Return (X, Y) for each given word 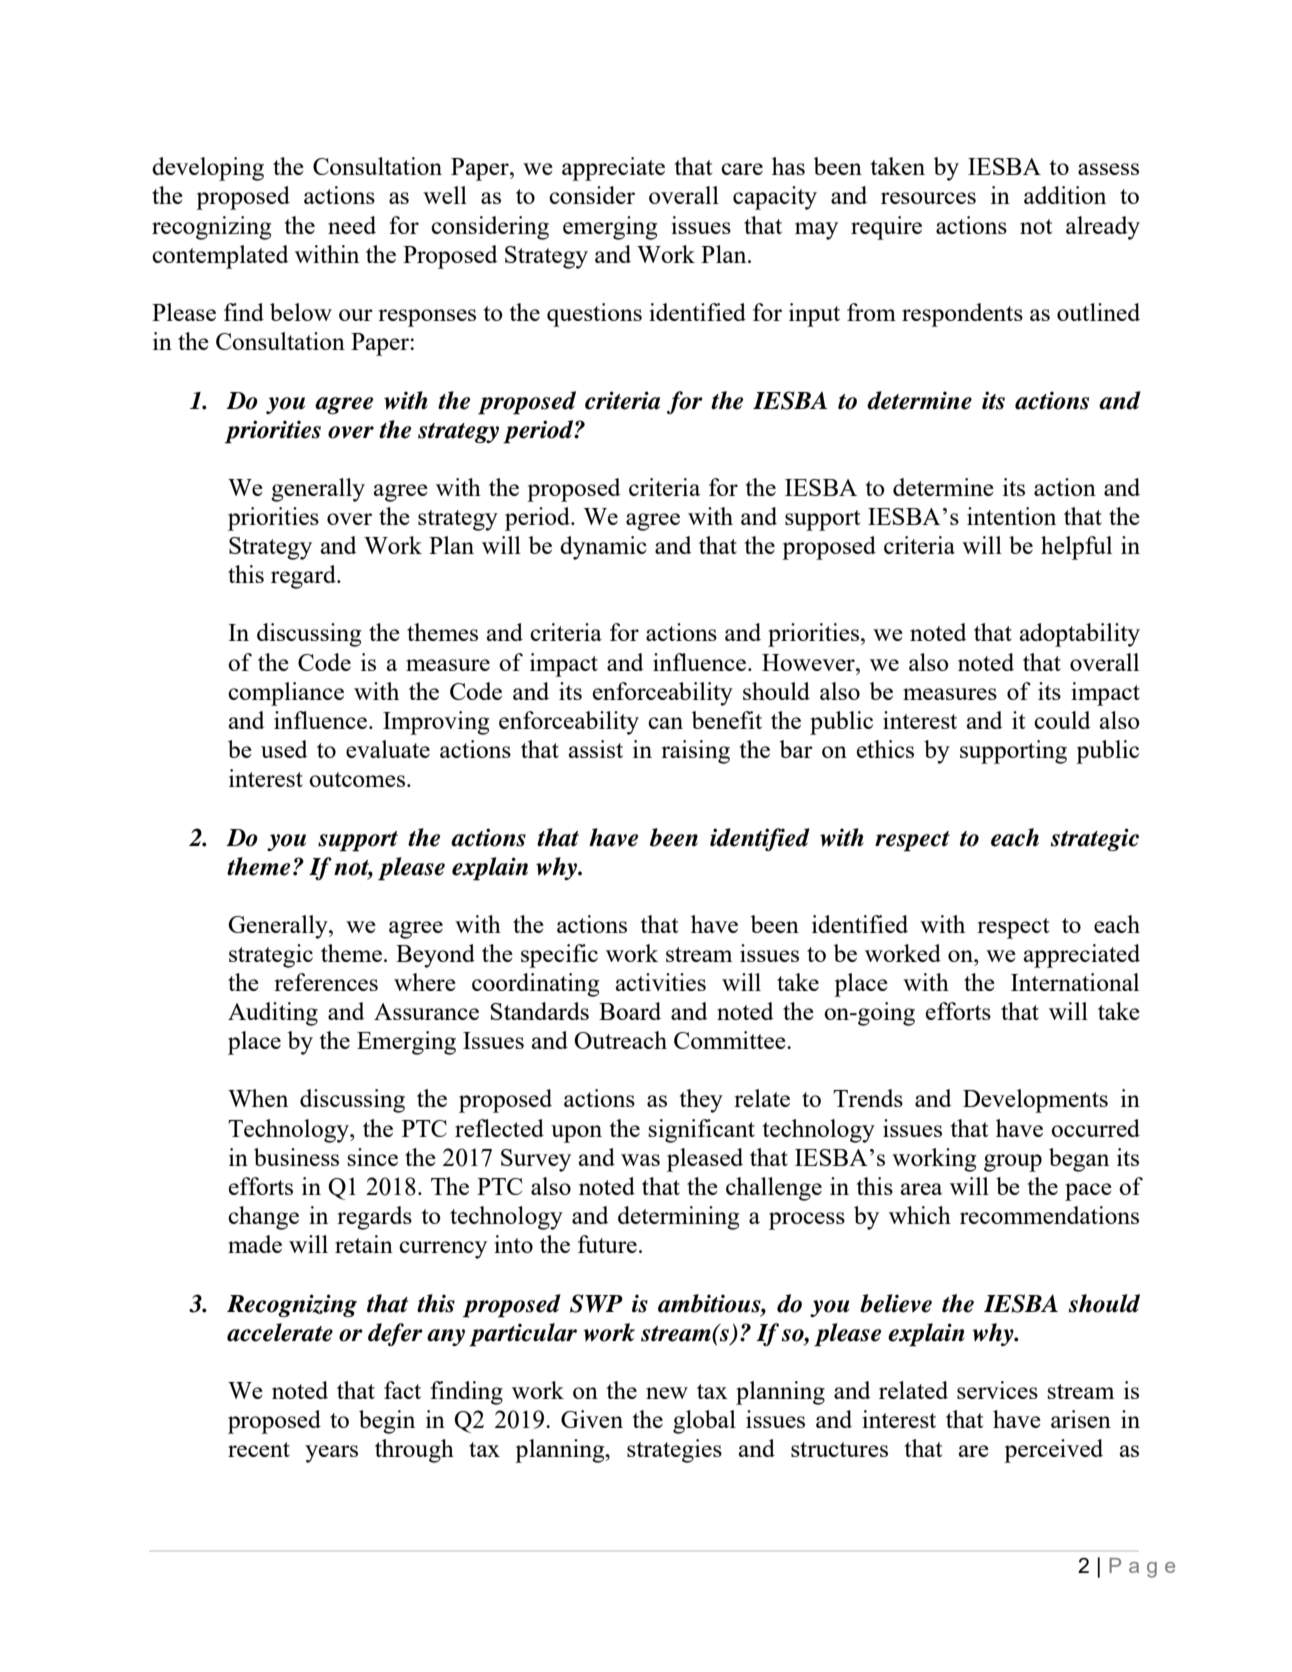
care (742, 169)
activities (661, 982)
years (331, 1454)
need (352, 225)
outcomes (358, 779)
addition (1065, 195)
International (1075, 982)
